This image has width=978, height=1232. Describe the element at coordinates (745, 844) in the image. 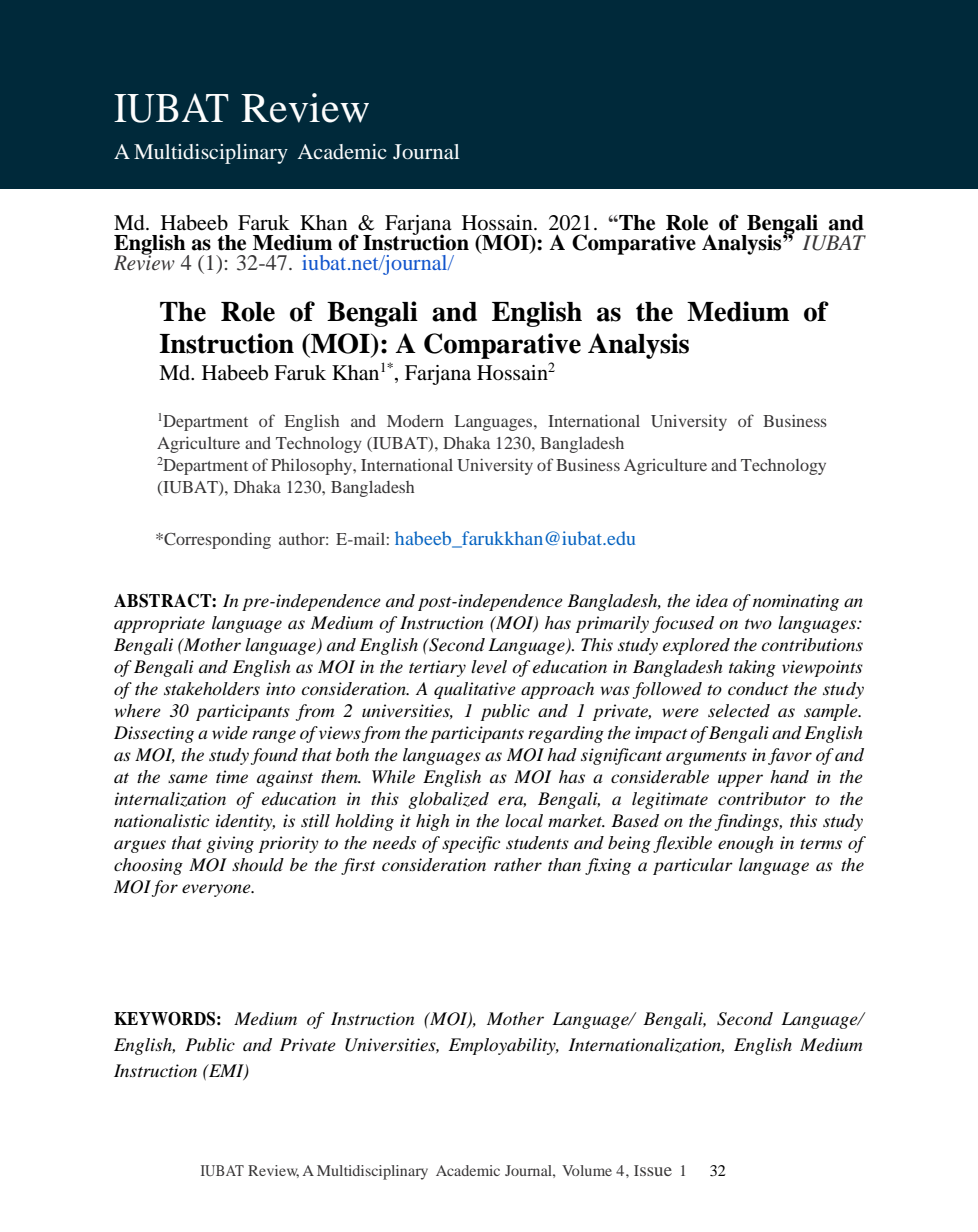

I see `enough` at that location.
